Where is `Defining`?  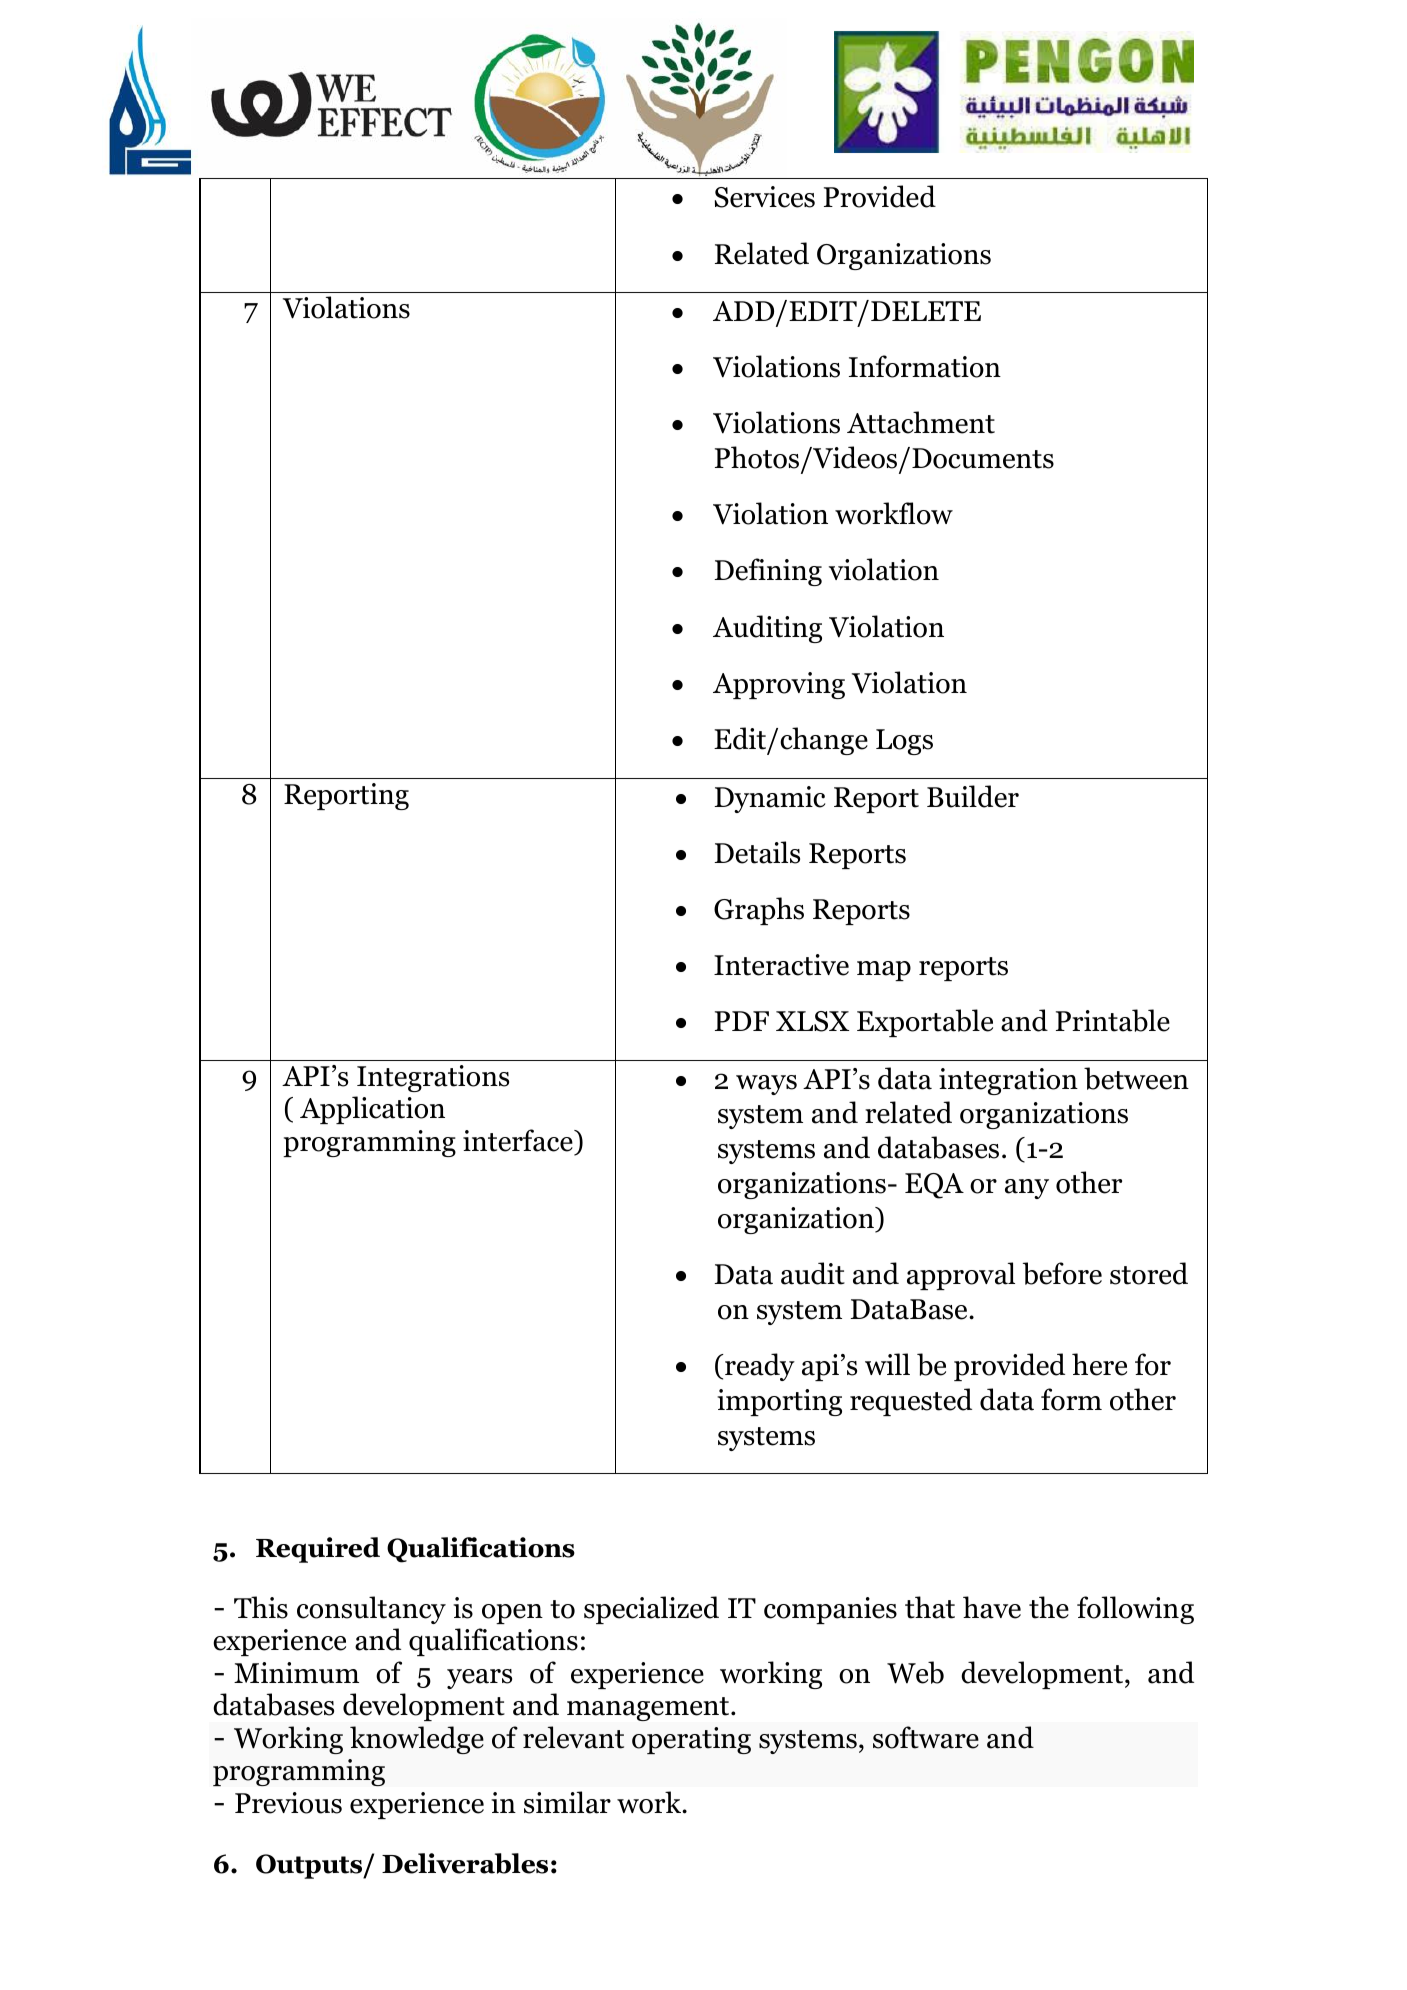 Defining is located at coordinates (768, 572).
